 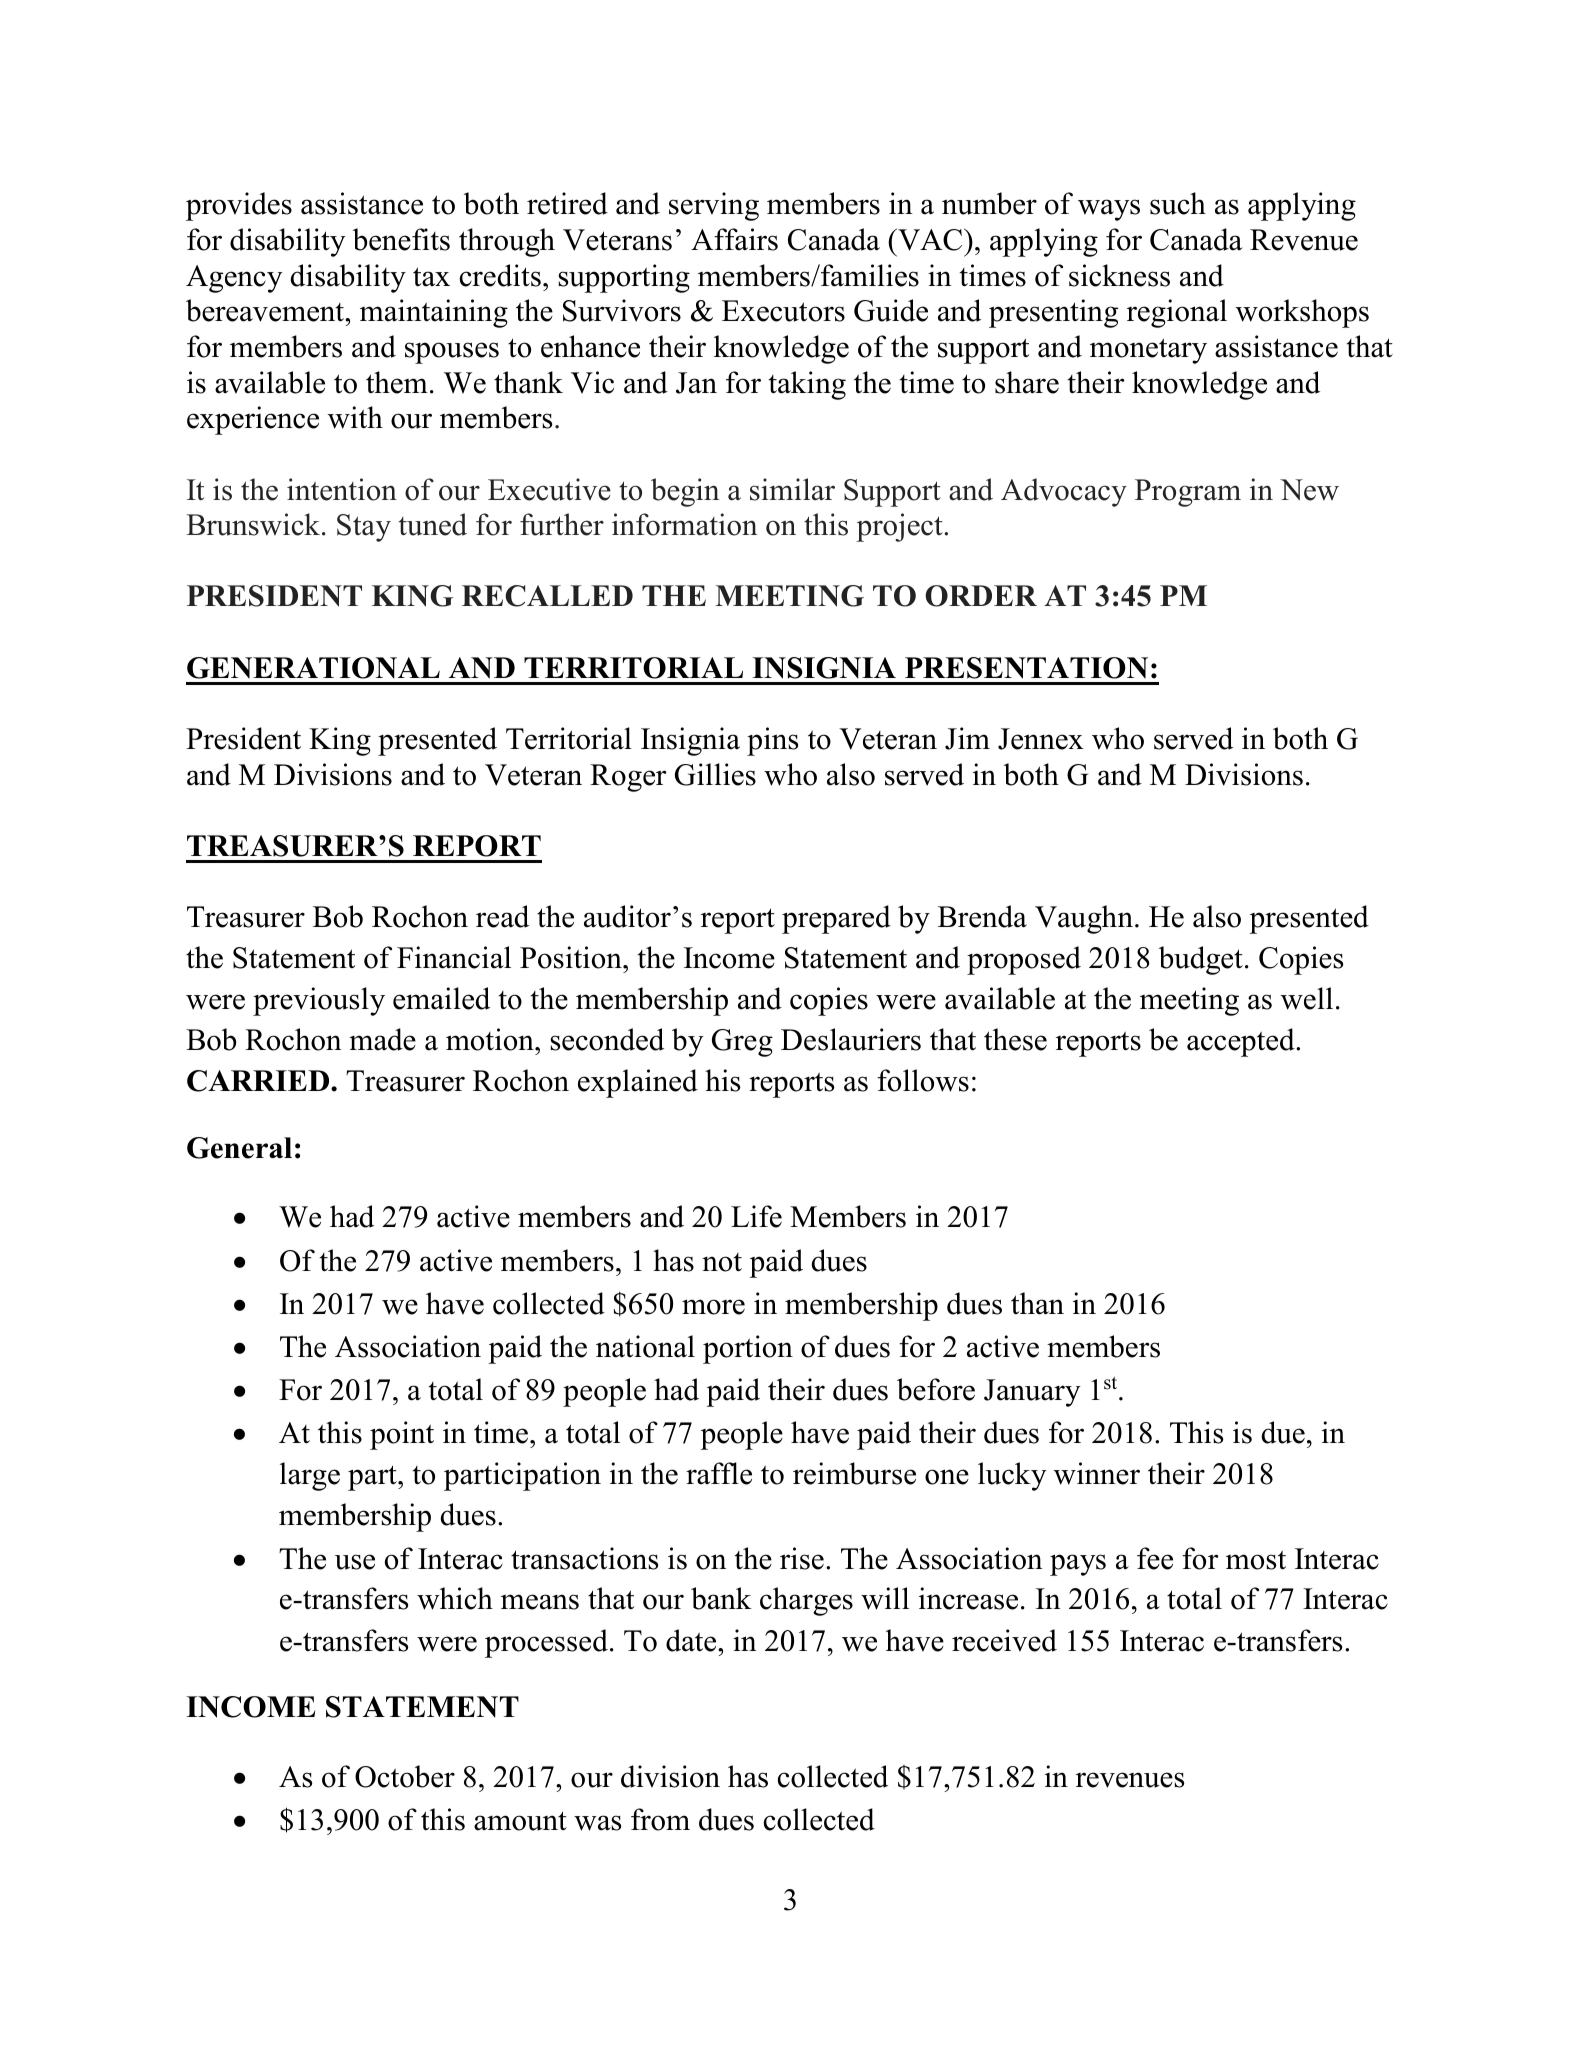 What do you see at coordinates (1242, 1042) in the image?
I see `accepted` at bounding box center [1242, 1042].
